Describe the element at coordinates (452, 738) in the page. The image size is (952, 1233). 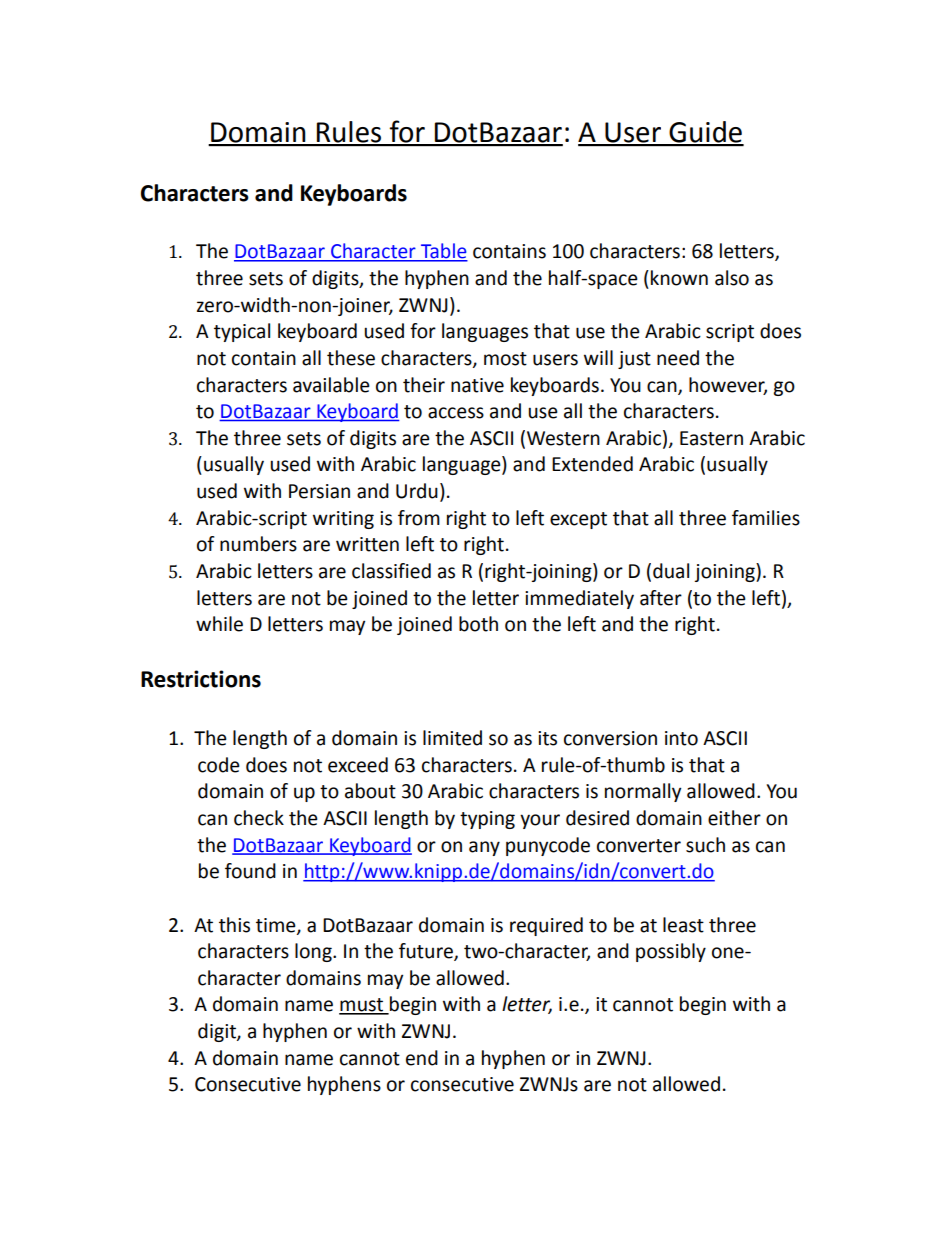
I see `limited` at that location.
